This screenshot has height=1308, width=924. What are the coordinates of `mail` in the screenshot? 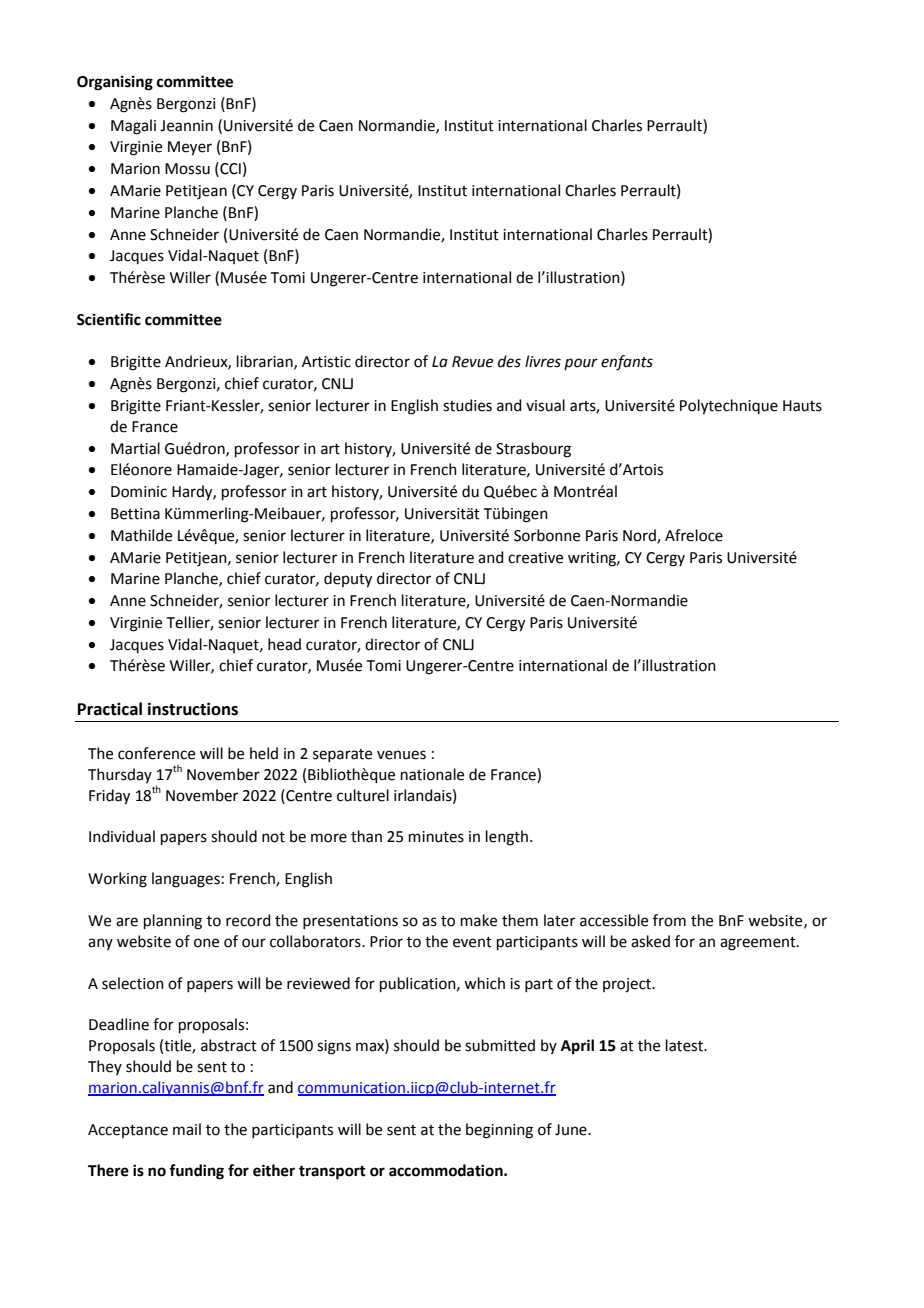 It's located at (187, 1129).
